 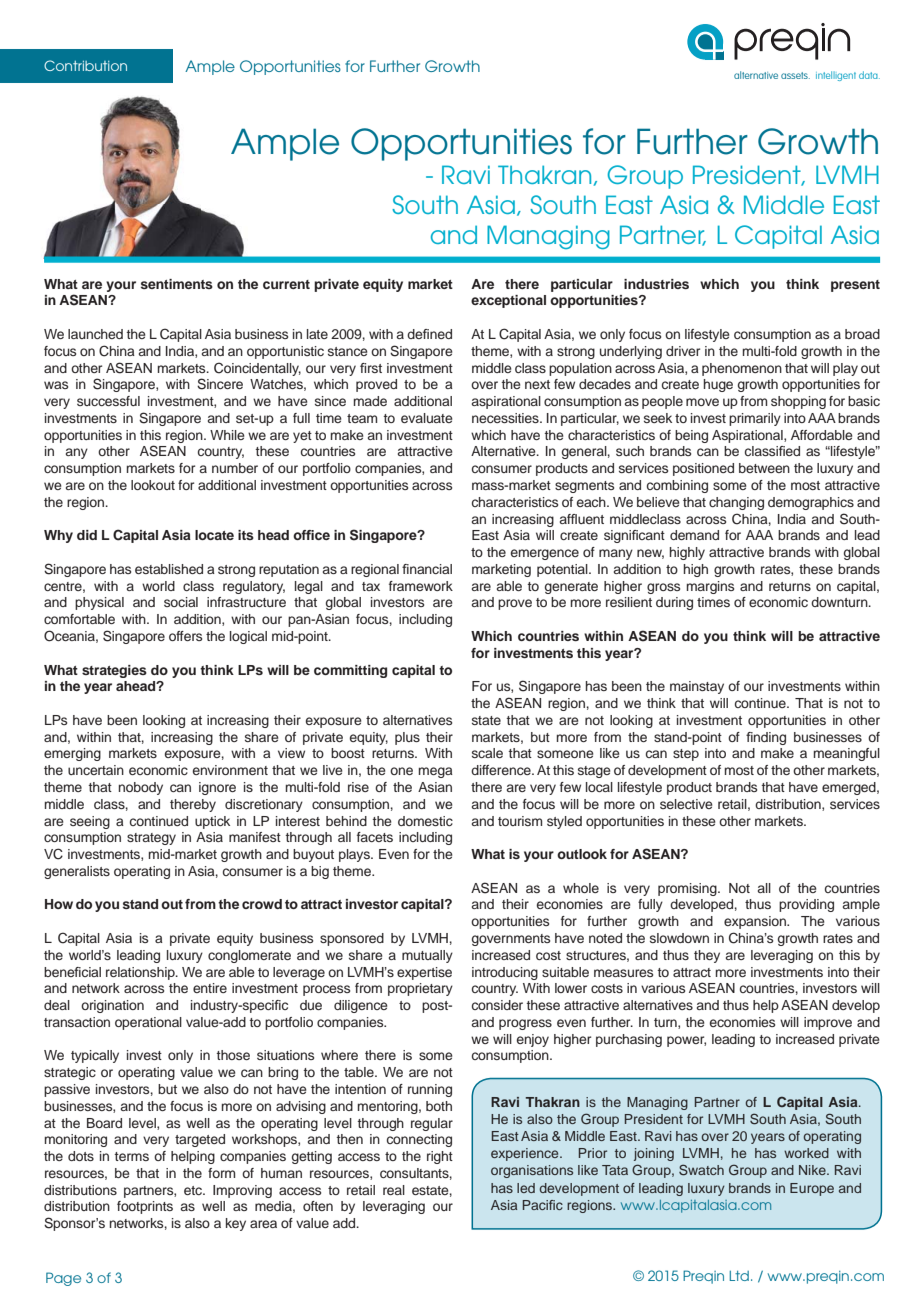 What do you see at coordinates (795, 75) in the page?
I see `assets` at bounding box center [795, 75].
